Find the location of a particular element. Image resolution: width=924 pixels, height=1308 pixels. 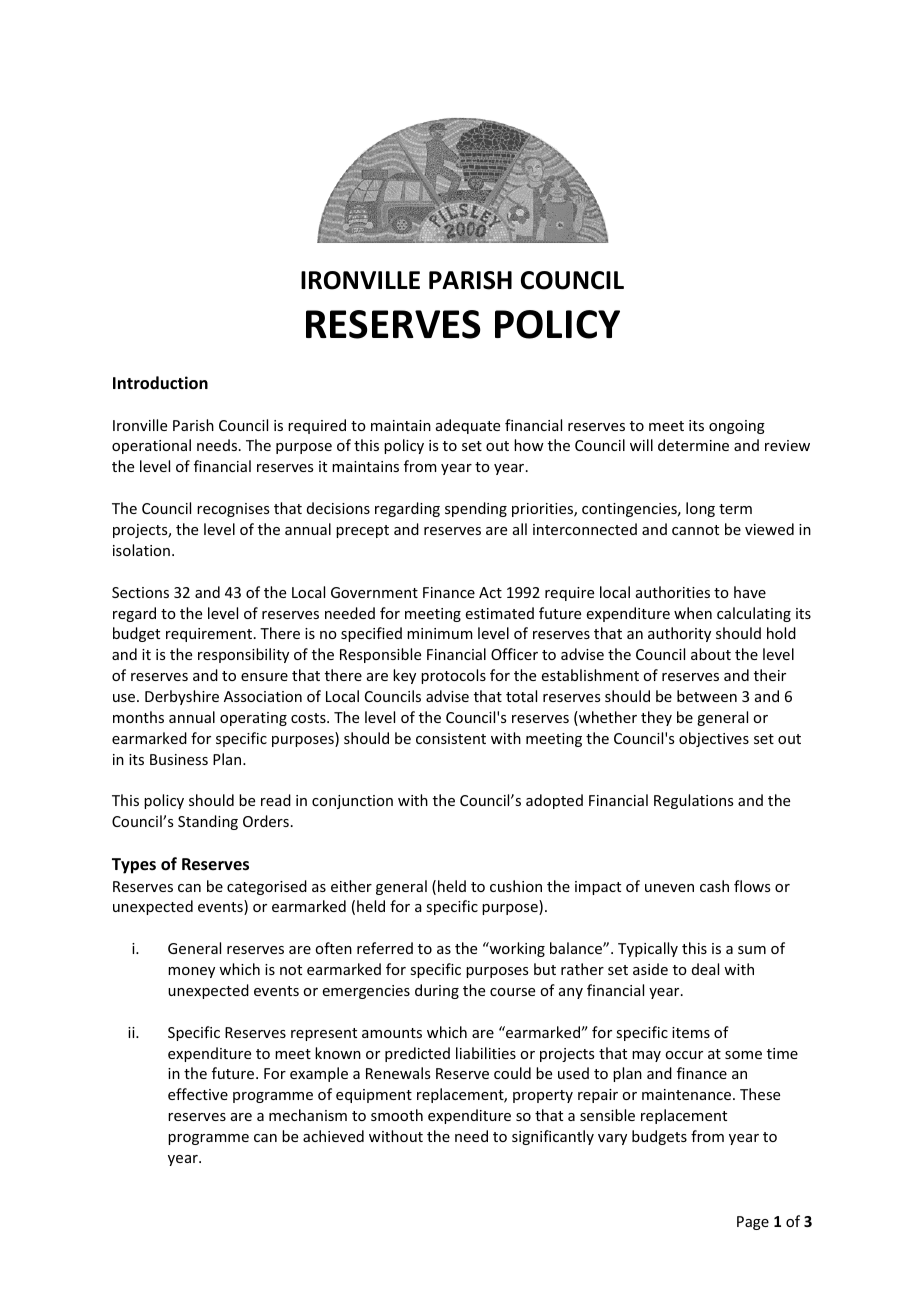

ongoing is located at coordinates (737, 427).
